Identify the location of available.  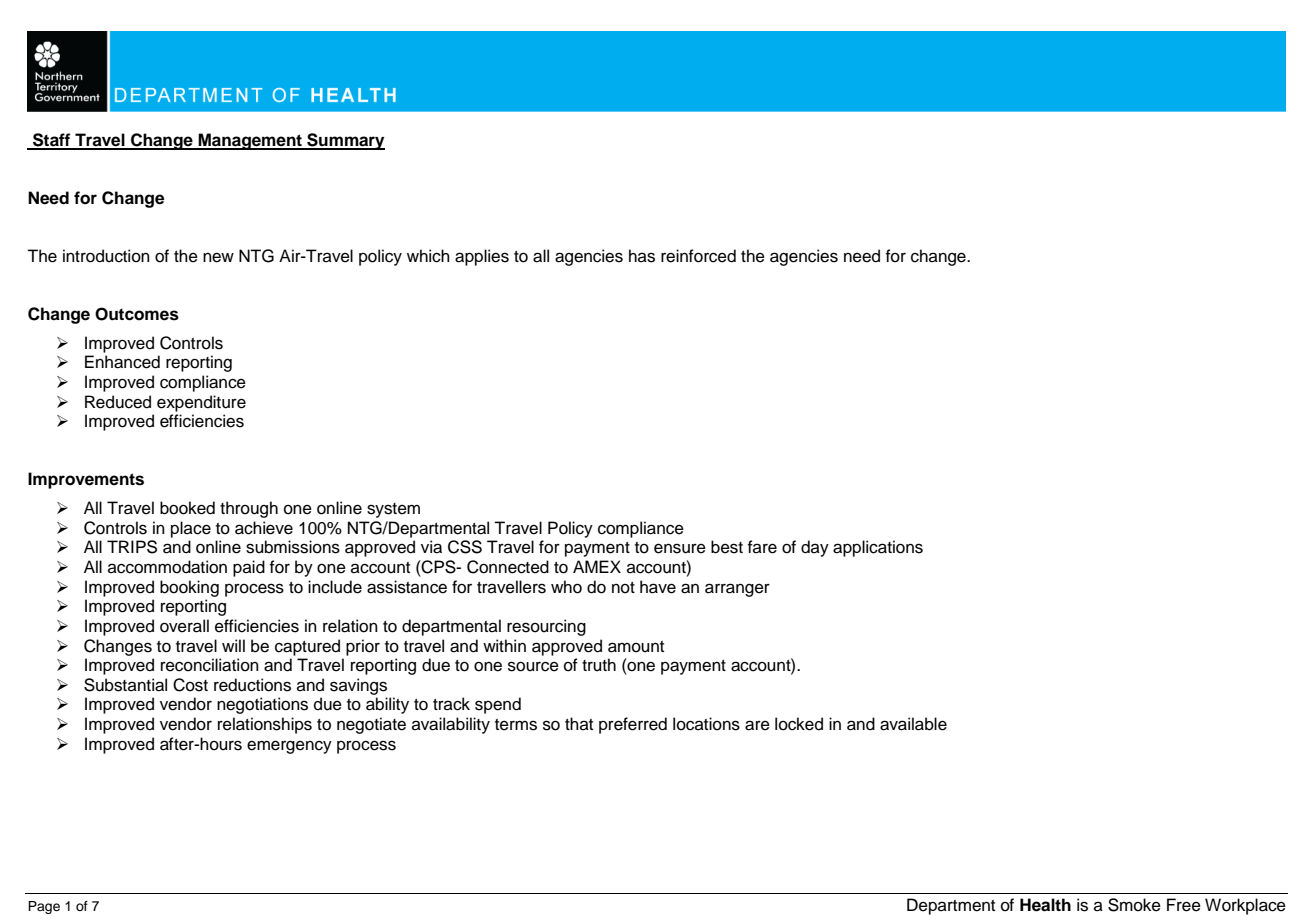
(913, 724).
